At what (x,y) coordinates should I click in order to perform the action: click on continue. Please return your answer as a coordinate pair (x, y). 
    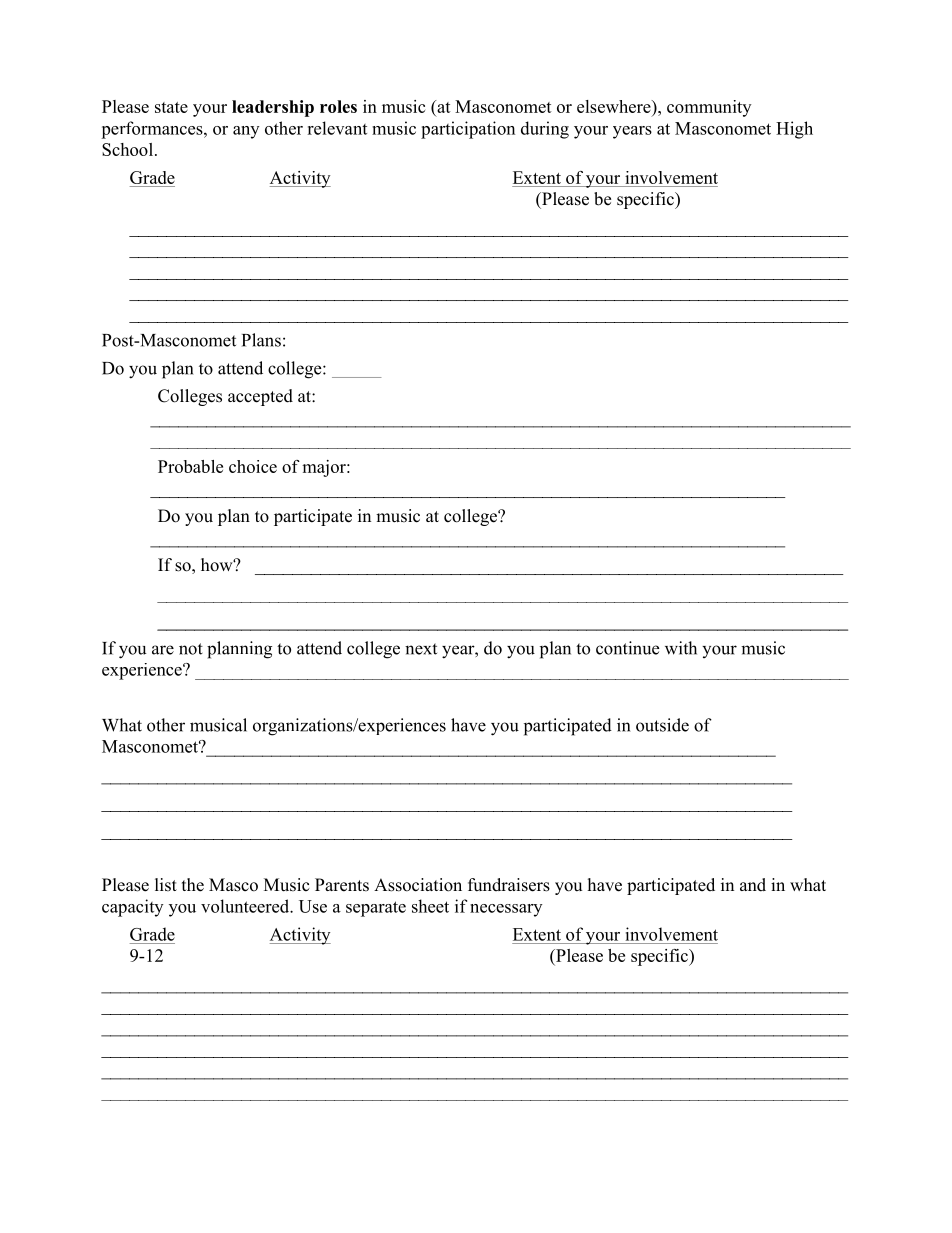
    Looking at the image, I should click on (627, 648).
